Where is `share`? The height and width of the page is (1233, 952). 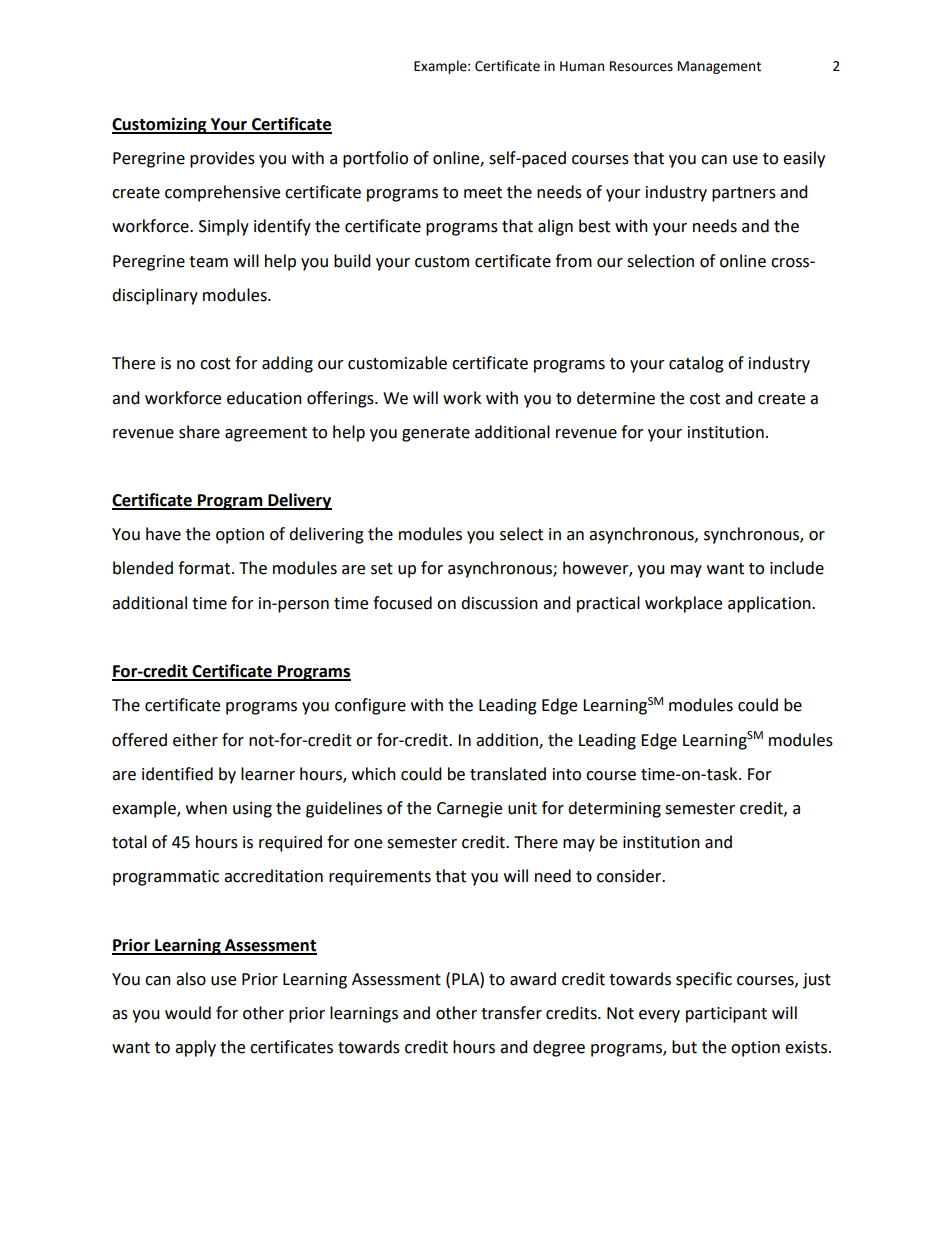
share is located at coordinates (199, 432).
